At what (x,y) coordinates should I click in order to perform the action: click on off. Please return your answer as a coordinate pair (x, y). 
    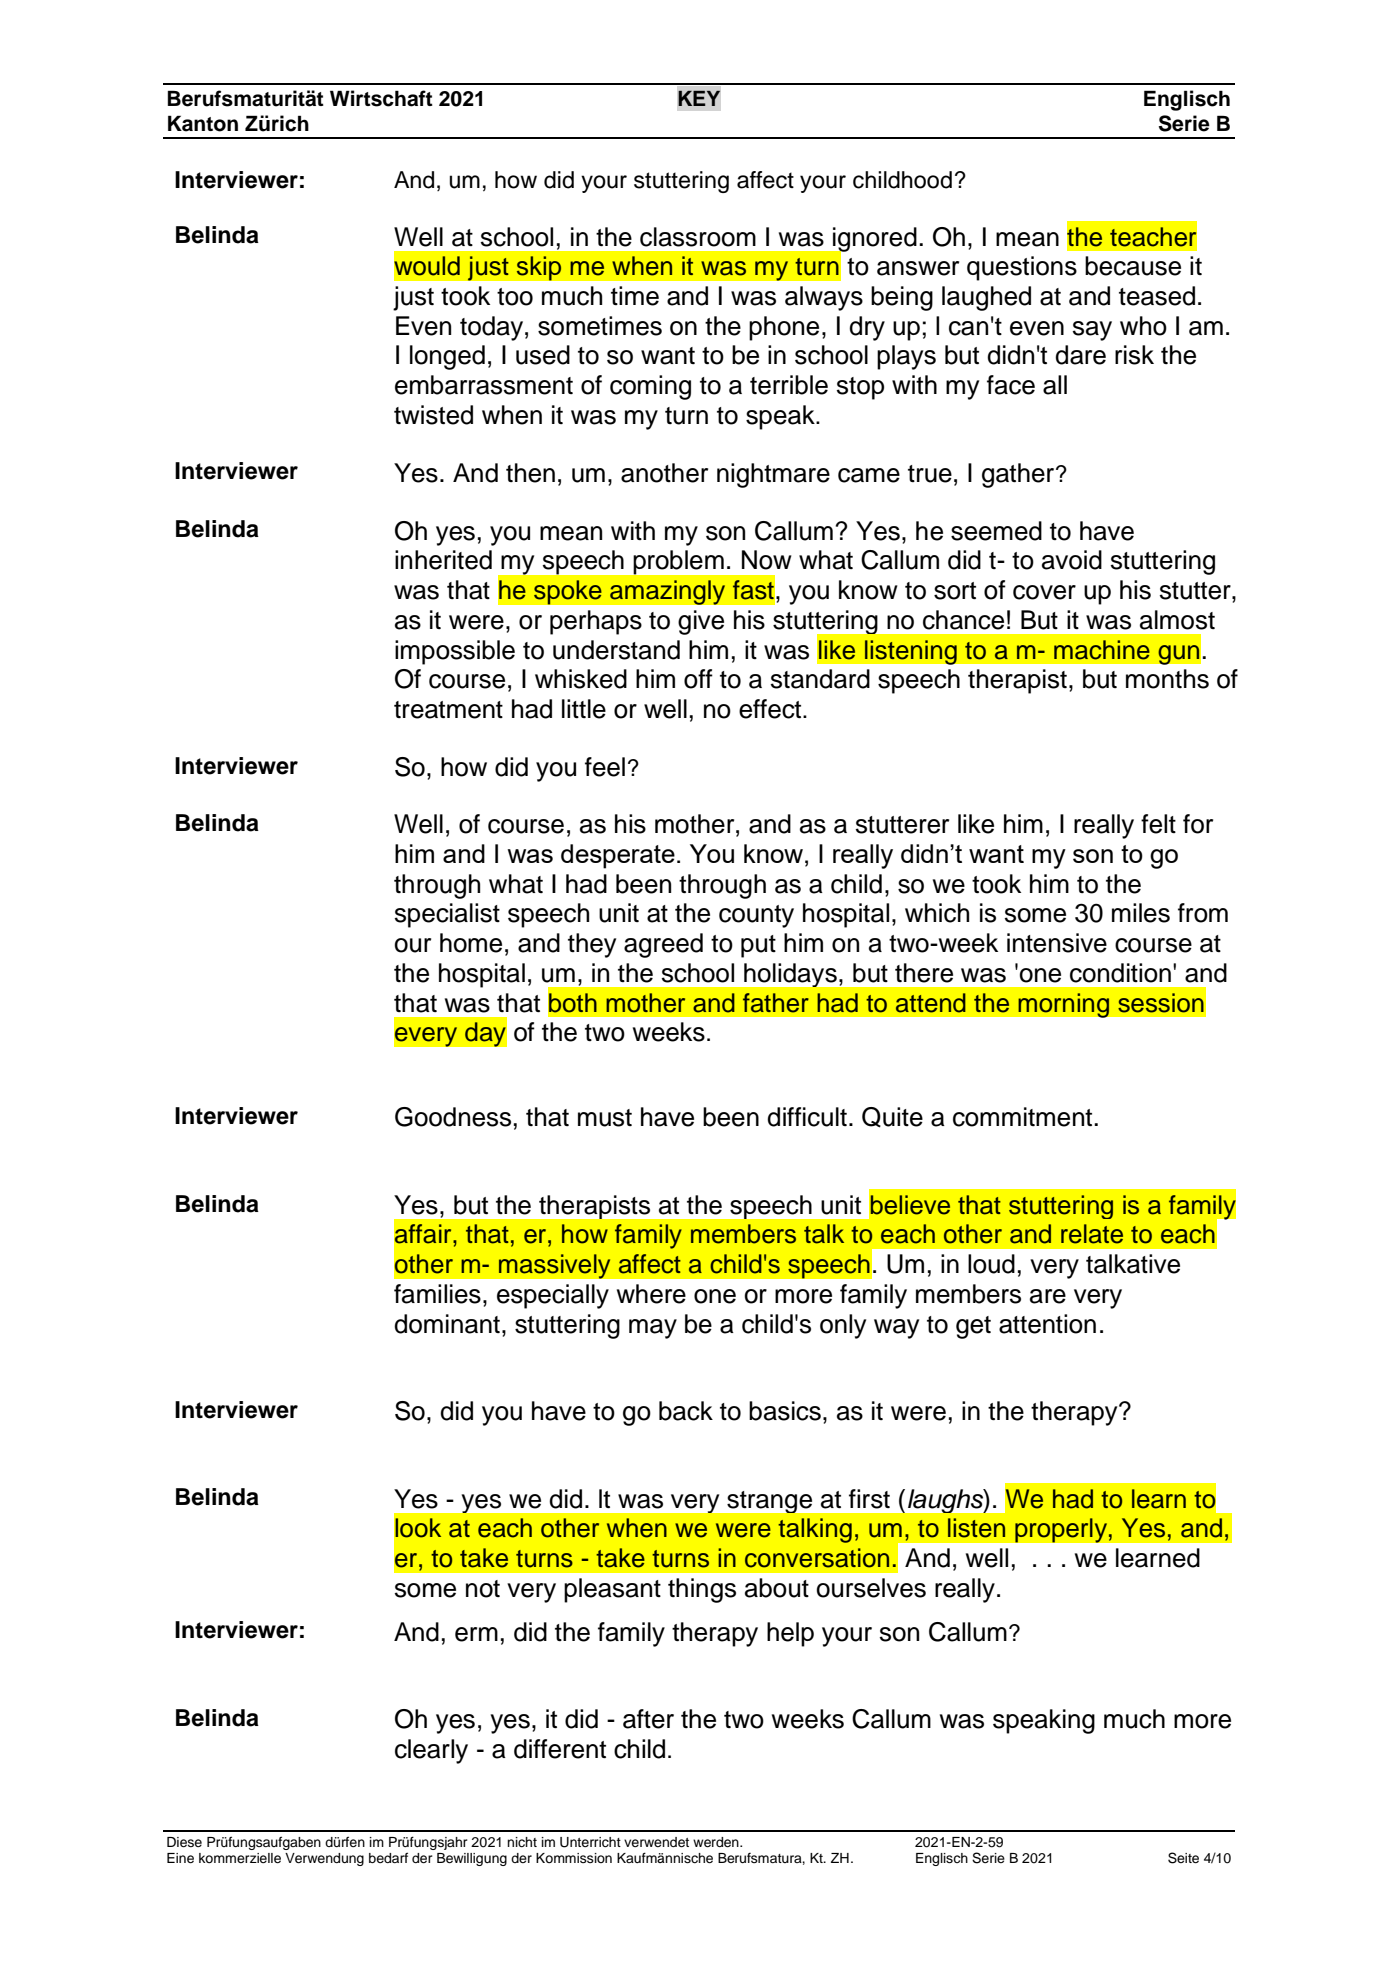
    Looking at the image, I should click on (698, 679).
